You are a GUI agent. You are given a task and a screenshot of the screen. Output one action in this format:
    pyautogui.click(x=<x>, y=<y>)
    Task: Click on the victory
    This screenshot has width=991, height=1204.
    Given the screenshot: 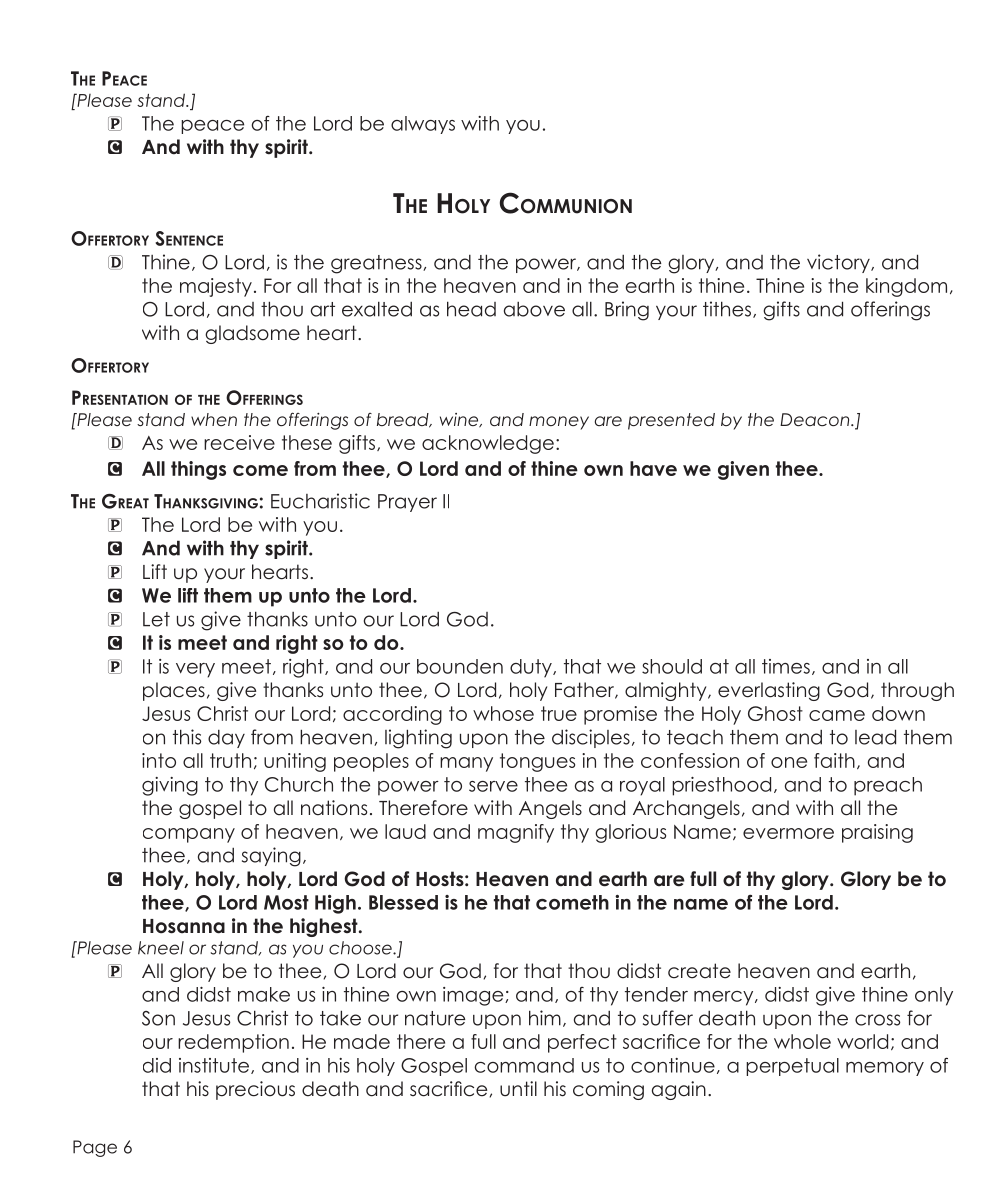 What is the action you would take?
    pyautogui.click(x=839, y=263)
